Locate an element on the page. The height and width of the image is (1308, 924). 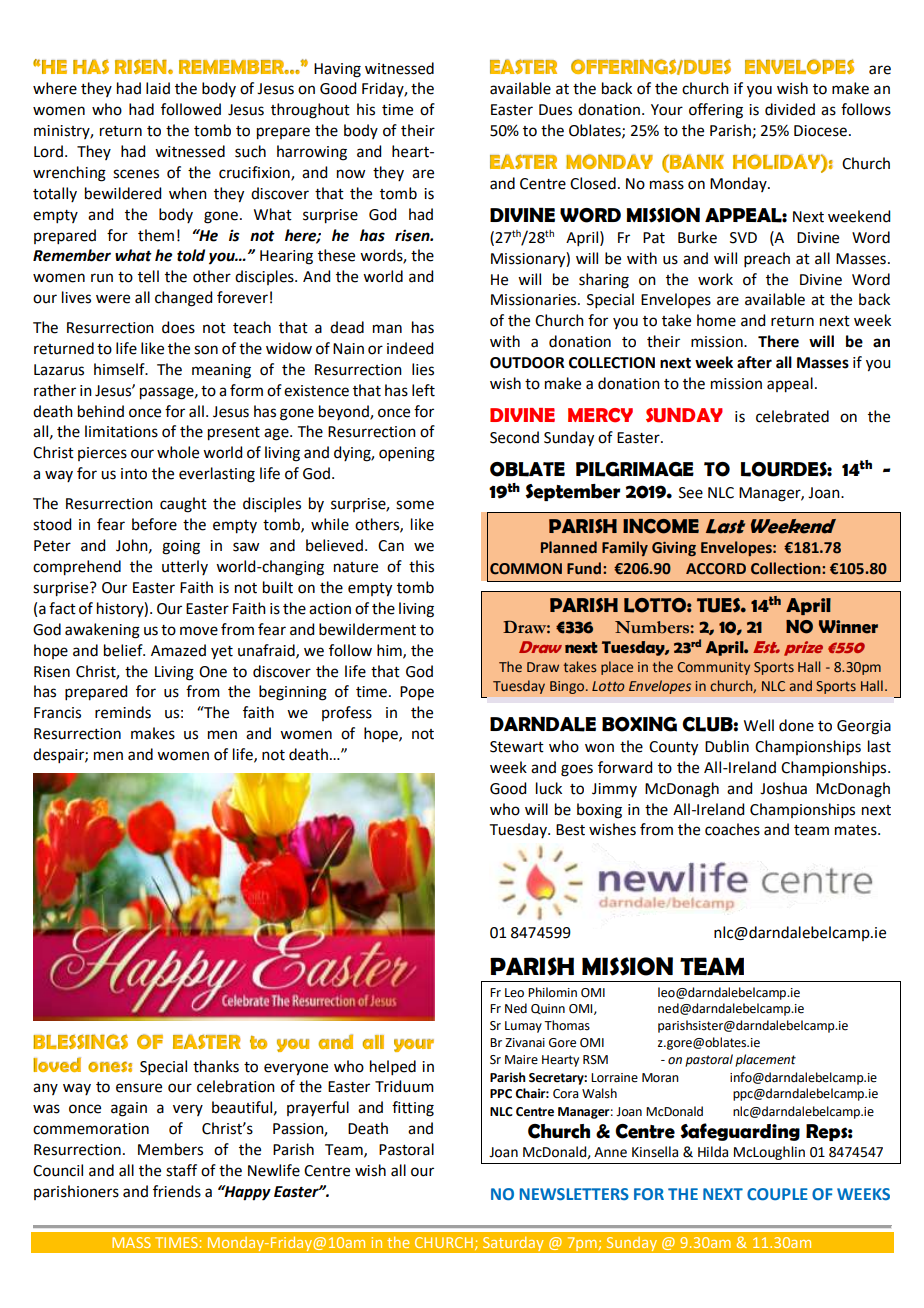
laid is located at coordinates (158, 88).
